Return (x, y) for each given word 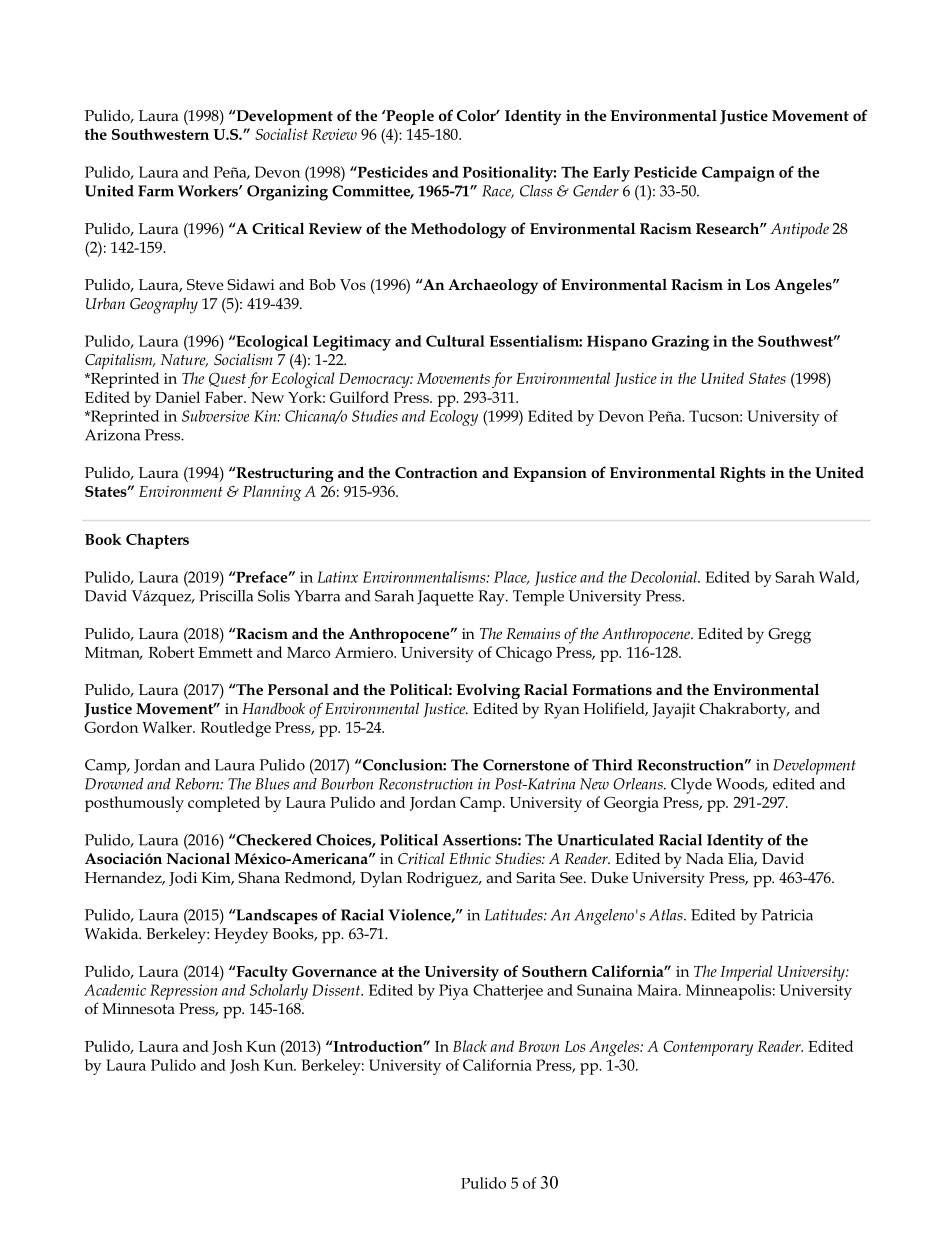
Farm (156, 191)
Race (498, 192)
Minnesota (138, 1008)
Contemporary (708, 1048)
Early (611, 174)
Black (470, 1046)
